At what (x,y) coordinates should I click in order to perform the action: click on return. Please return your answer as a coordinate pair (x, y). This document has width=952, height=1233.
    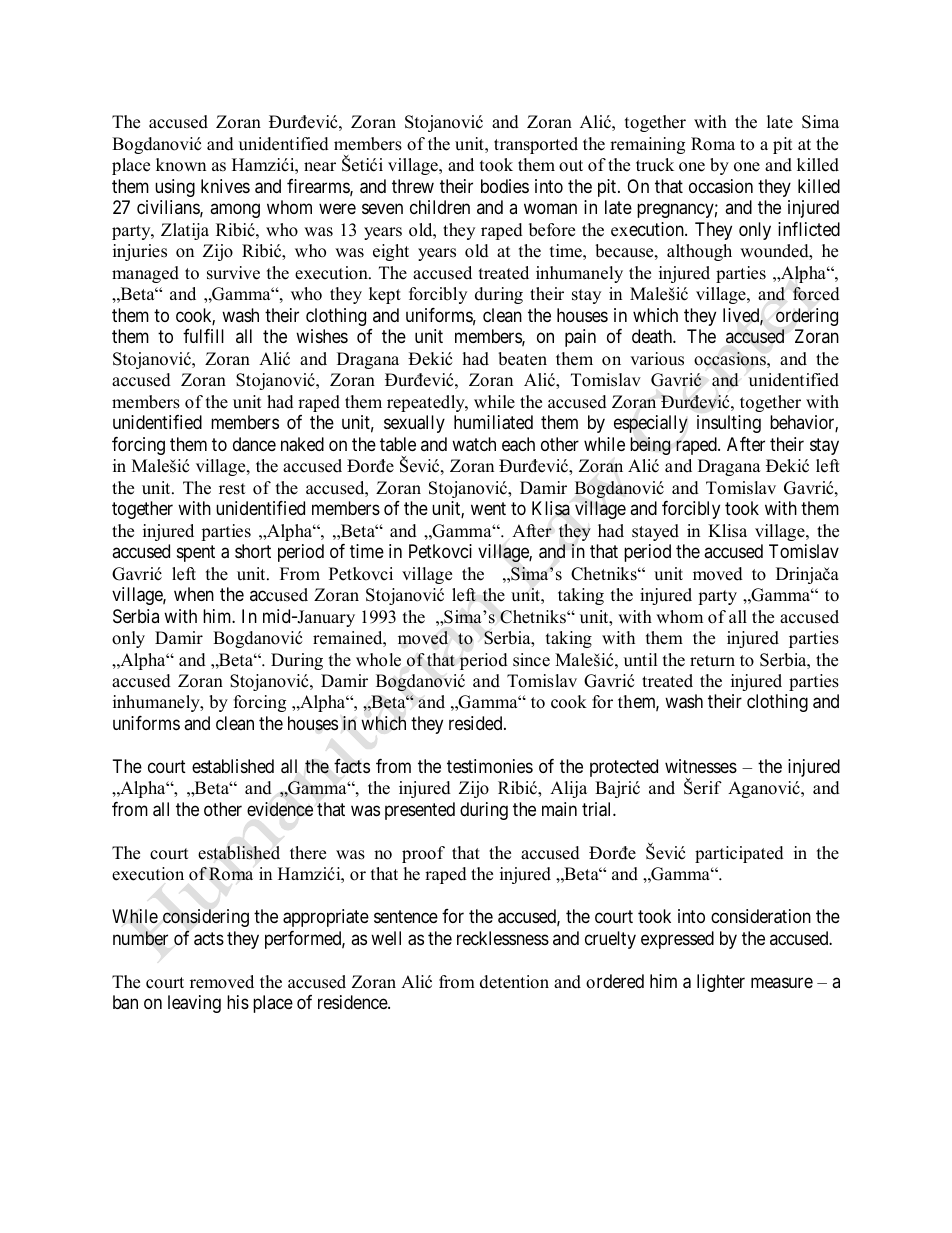
    Looking at the image, I should click on (712, 661).
